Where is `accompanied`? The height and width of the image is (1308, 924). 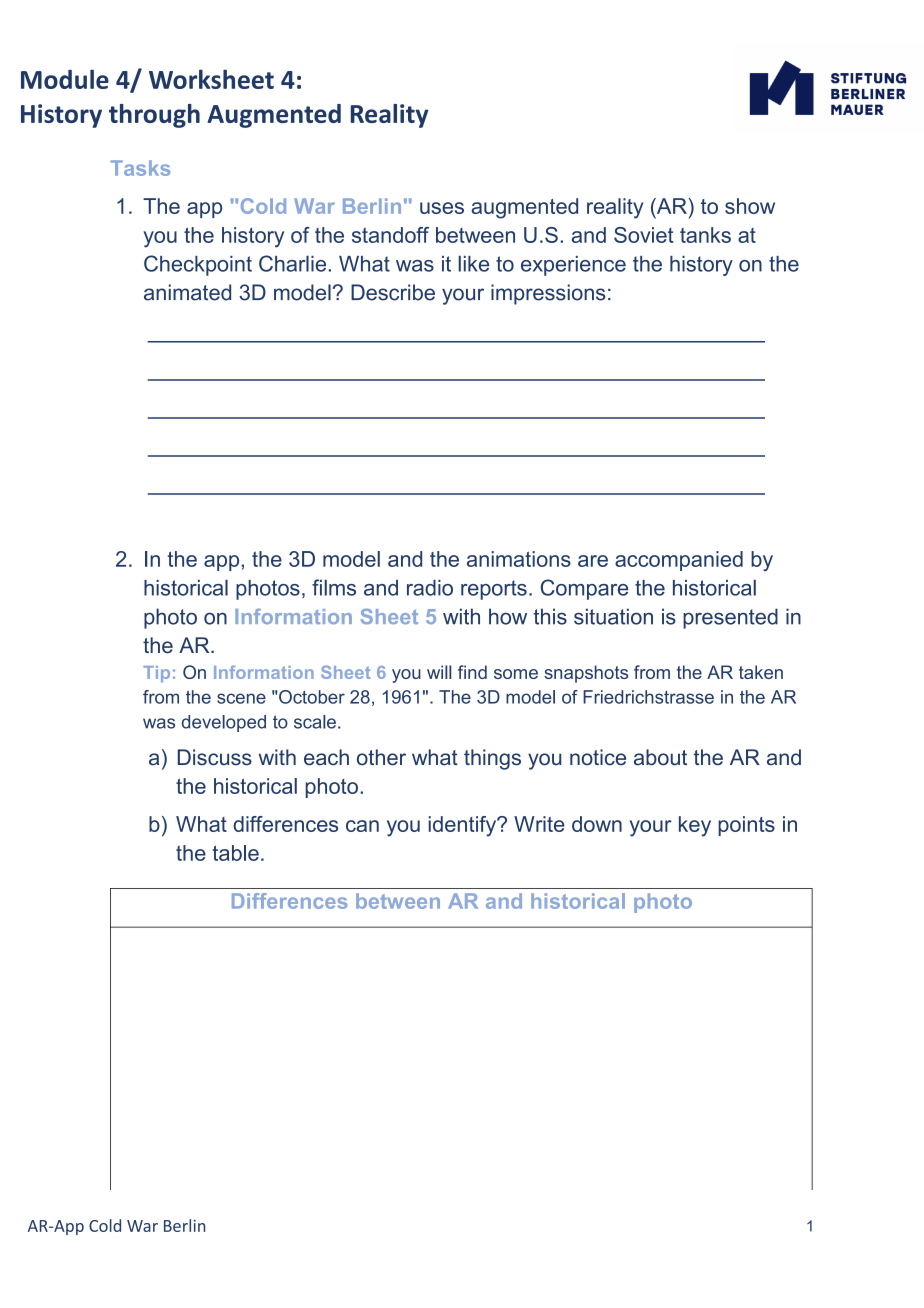 accompanied is located at coordinates (679, 561).
